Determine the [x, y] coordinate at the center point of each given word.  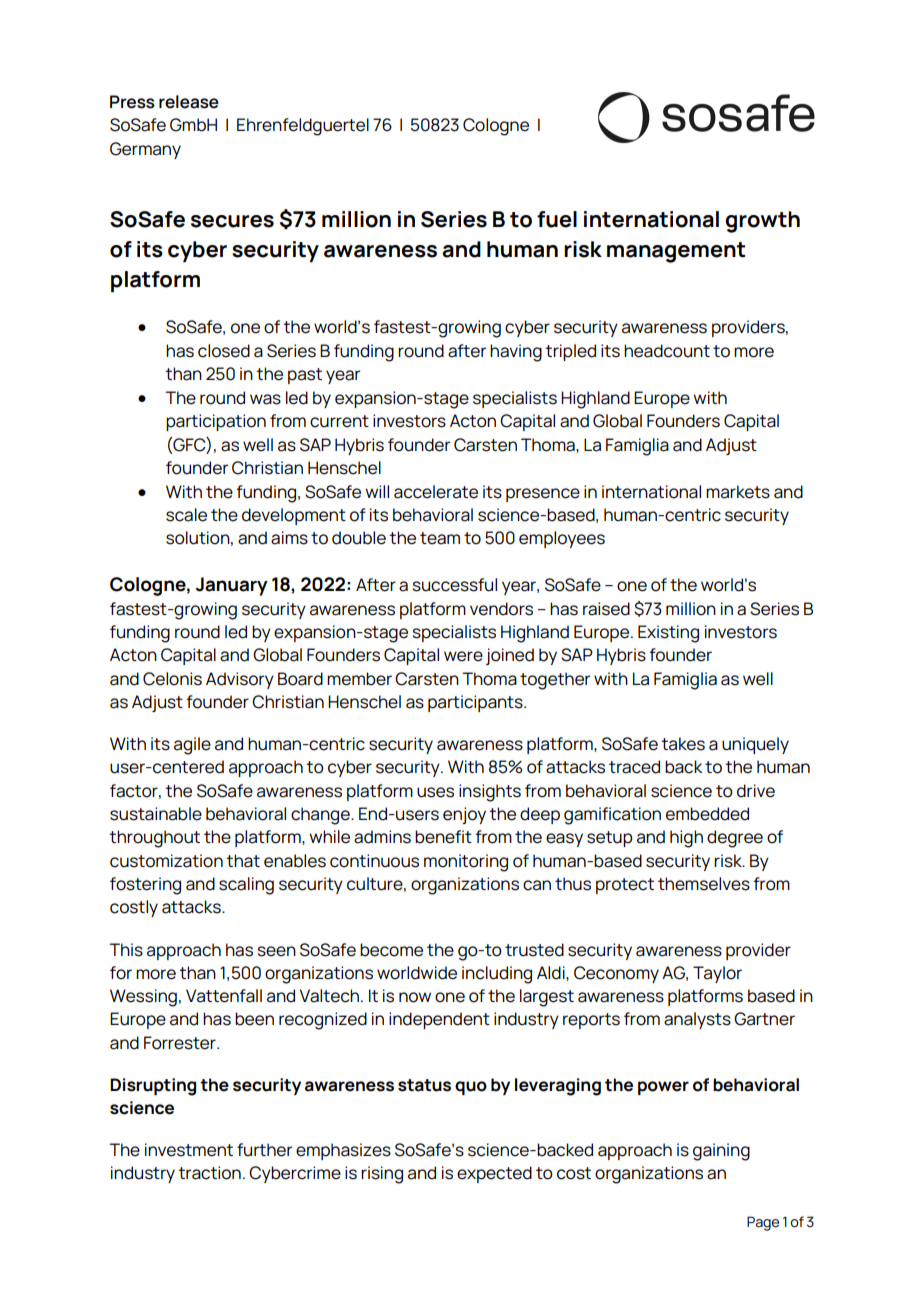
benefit [443, 837]
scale [186, 515]
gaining [721, 1152]
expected [494, 1174]
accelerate [436, 492]
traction [209, 1173]
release [189, 102]
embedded [707, 814]
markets [738, 492]
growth [762, 222]
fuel [557, 219]
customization [166, 861]
